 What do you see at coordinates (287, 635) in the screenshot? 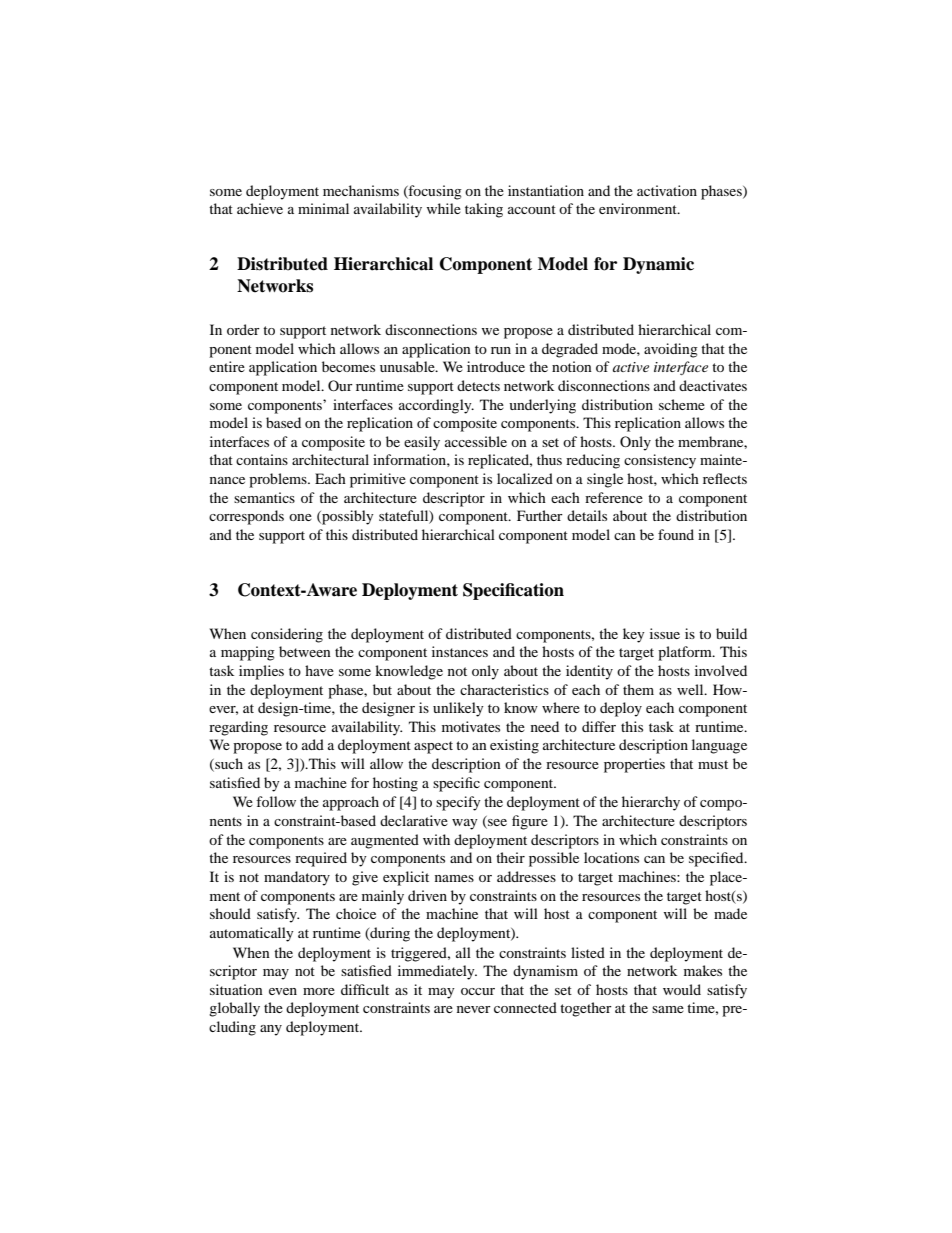
I see `considering` at bounding box center [287, 635].
